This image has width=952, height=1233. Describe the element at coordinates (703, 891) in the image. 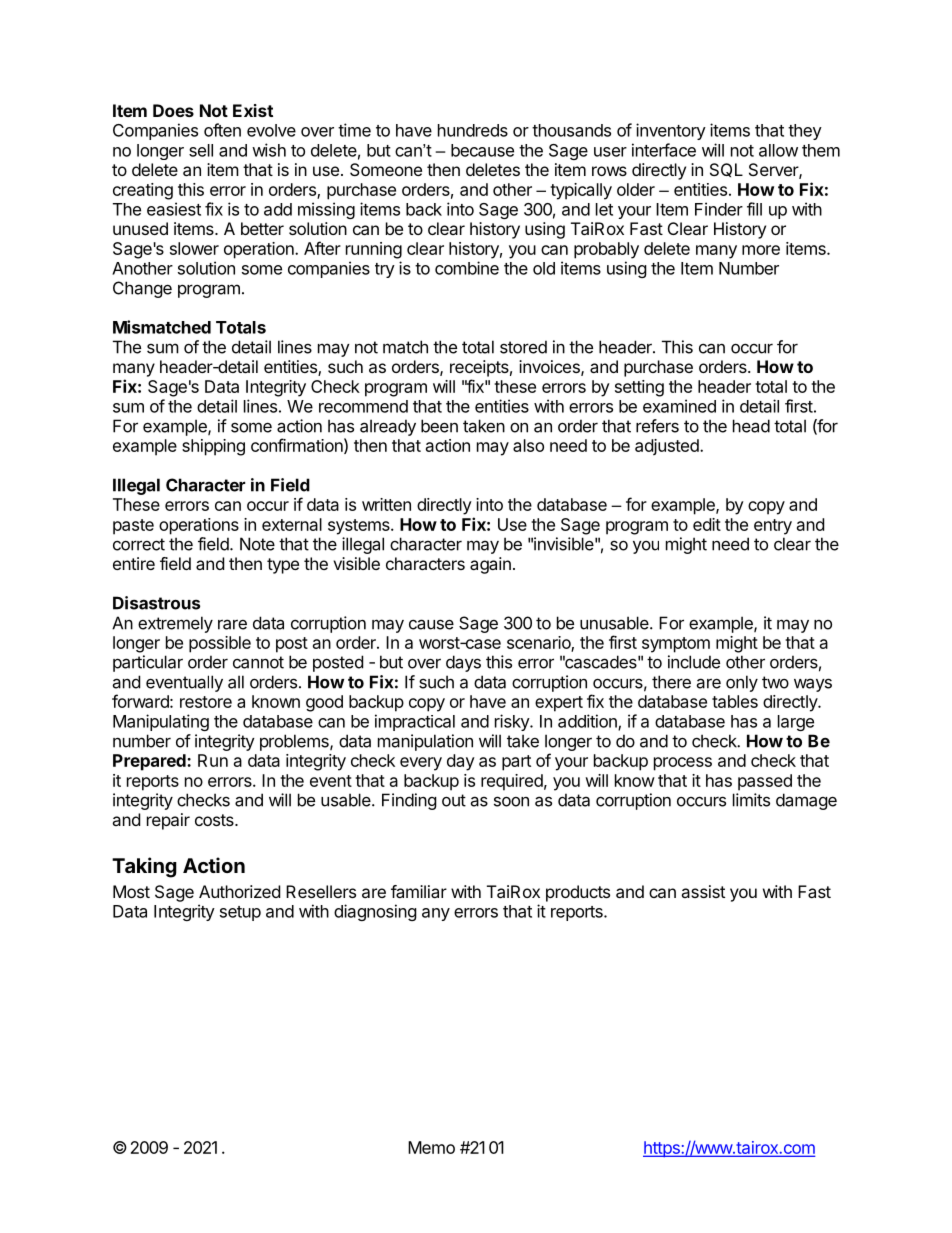

I see `assist` at that location.
